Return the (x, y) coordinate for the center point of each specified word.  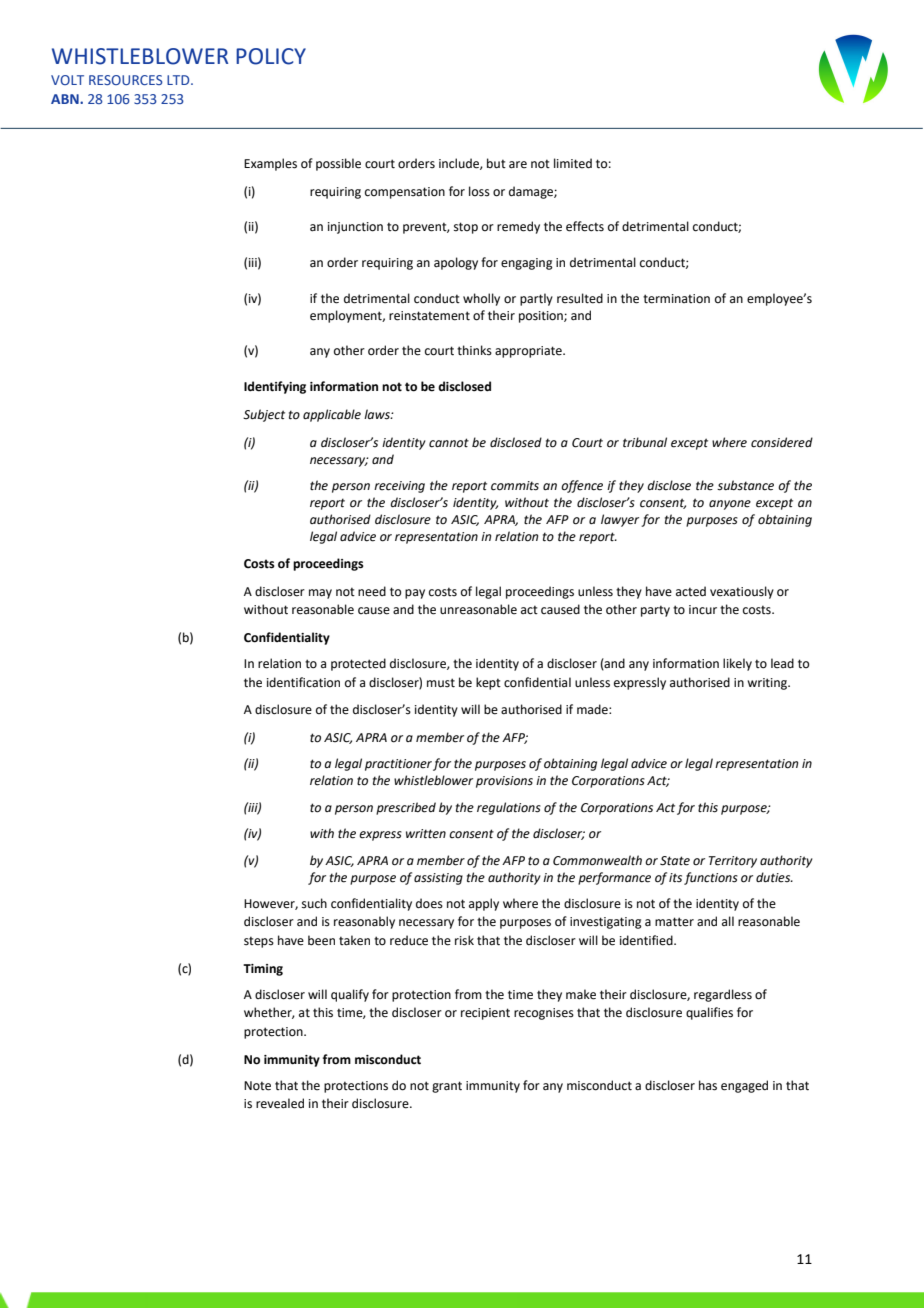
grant (447, 1087)
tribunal (645, 442)
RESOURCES (126, 80)
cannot (449, 443)
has (708, 1085)
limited (573, 163)
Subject (264, 415)
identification (303, 682)
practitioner (398, 765)
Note (257, 1086)
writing (768, 684)
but (496, 163)
